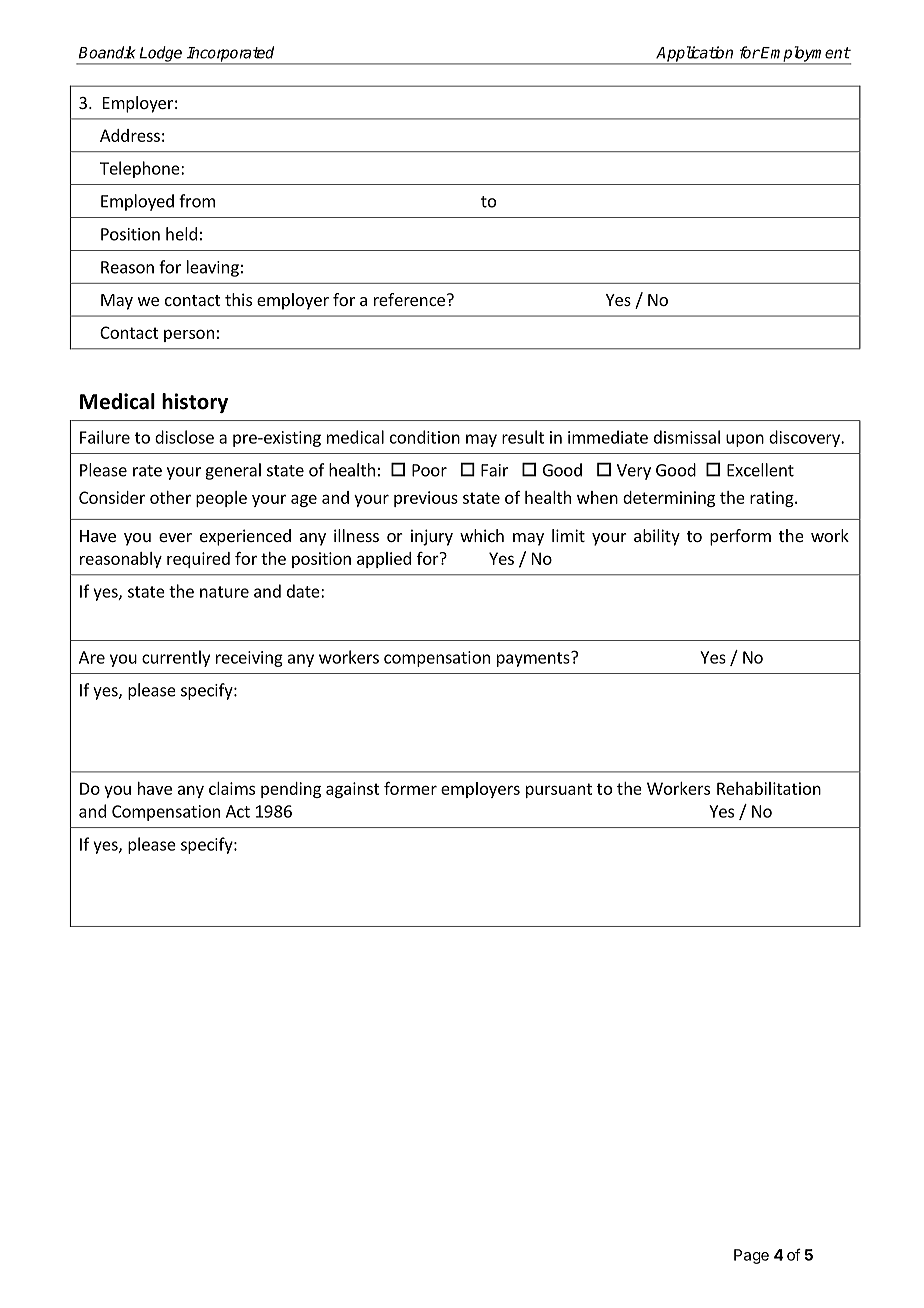 The height and width of the screenshot is (1308, 924). What do you see at coordinates (751, 1256) in the screenshot?
I see `Page` at bounding box center [751, 1256].
